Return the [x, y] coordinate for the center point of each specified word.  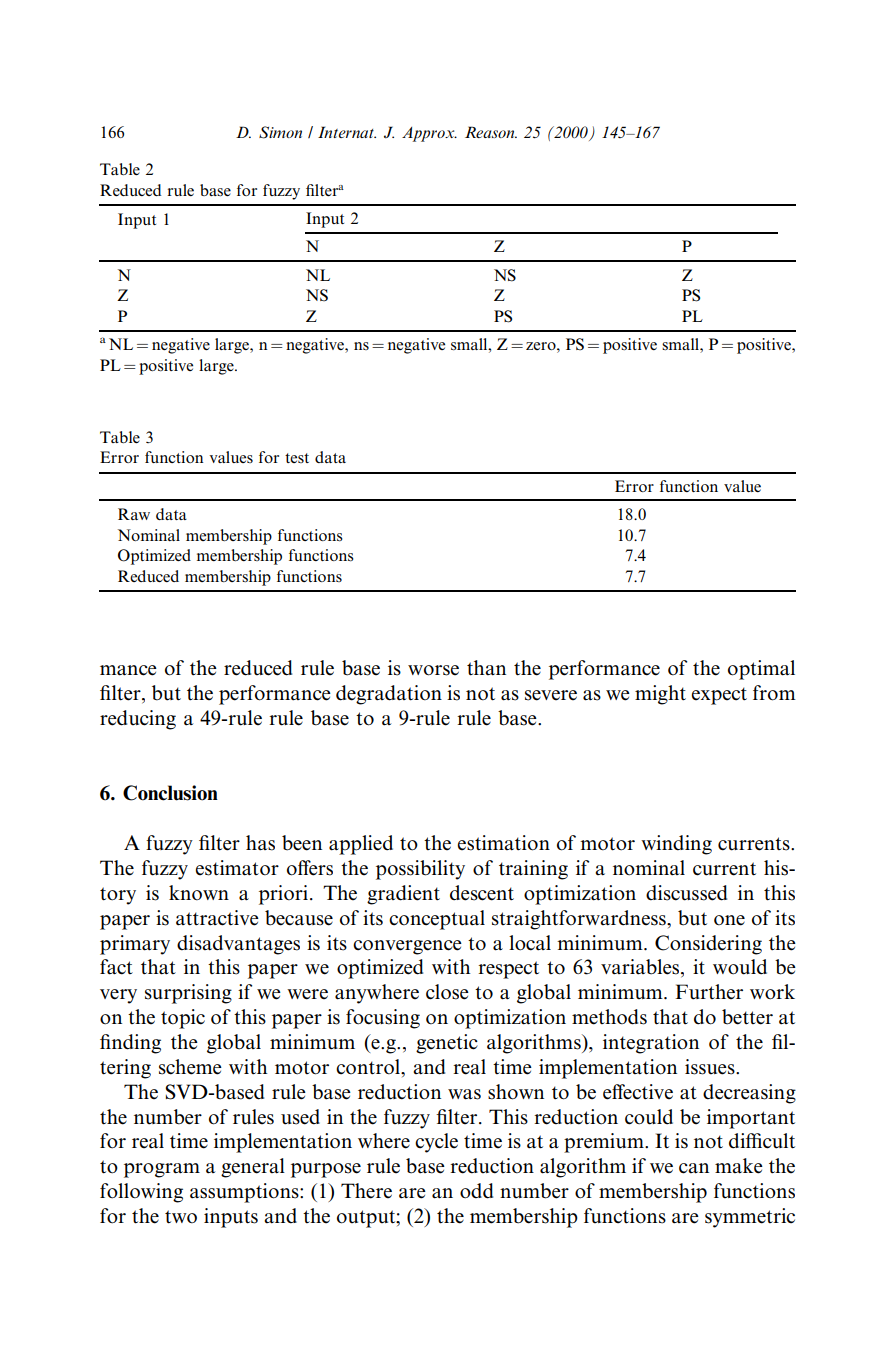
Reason [491, 132]
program [162, 1170]
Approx [429, 134]
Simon [280, 132]
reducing [138, 720]
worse [433, 670]
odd [476, 1191]
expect [719, 696]
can [694, 1168]
